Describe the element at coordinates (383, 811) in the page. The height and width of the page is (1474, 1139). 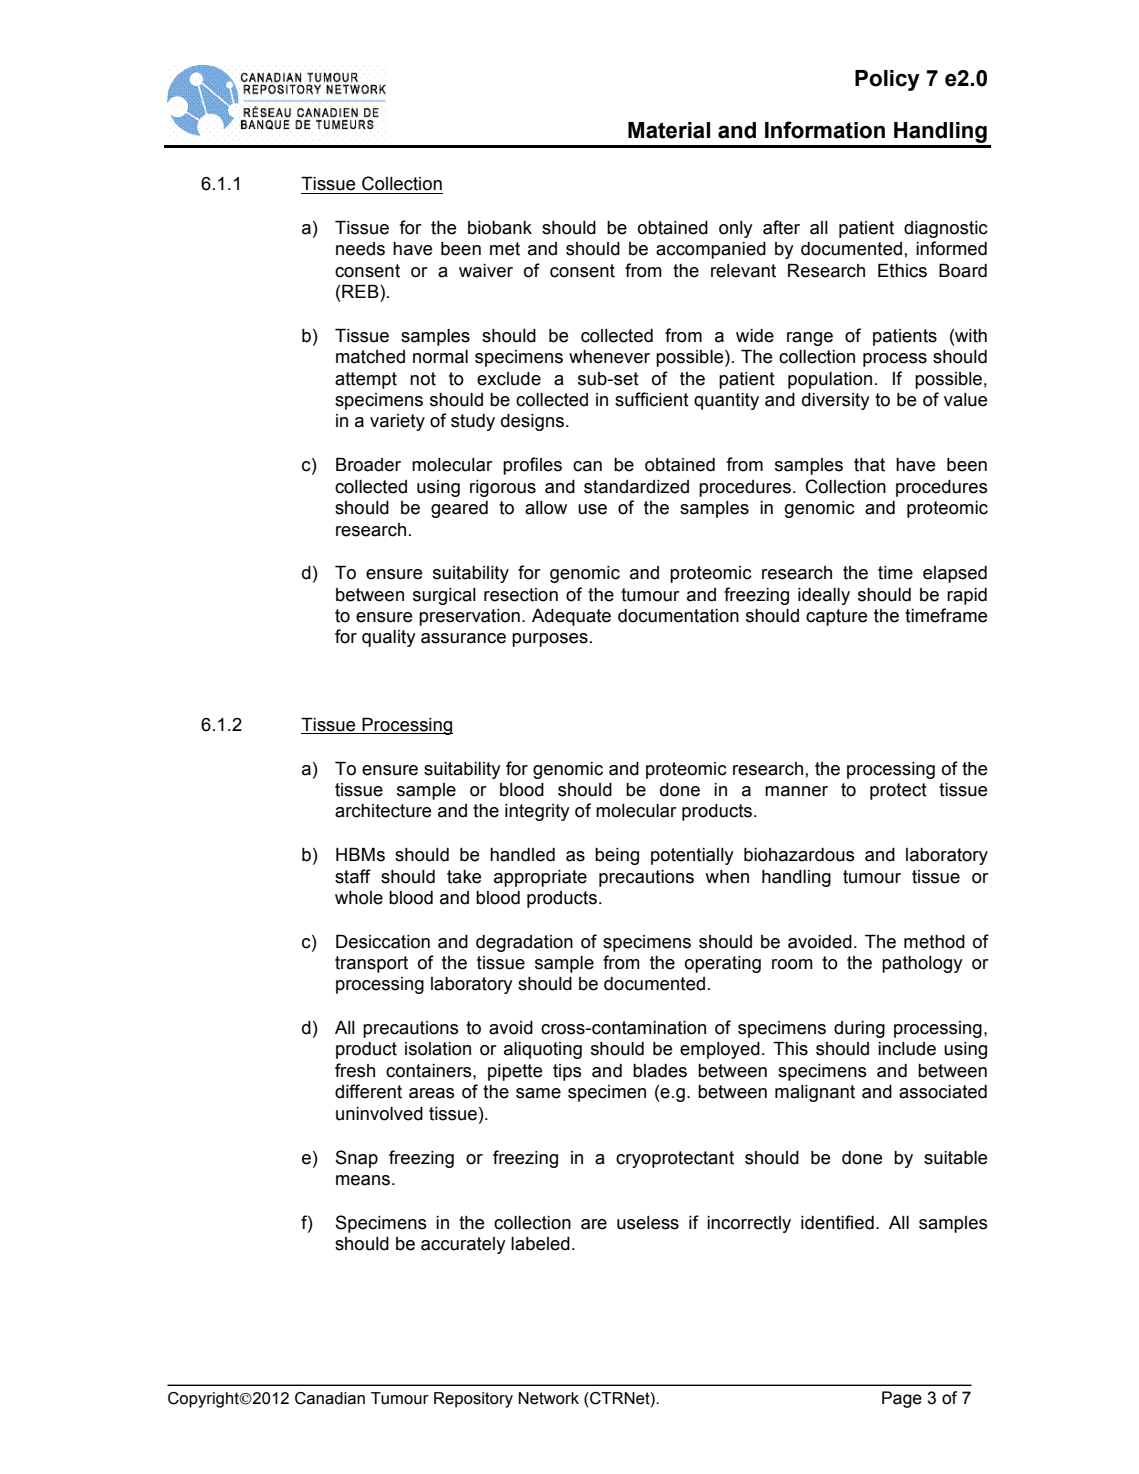
I see `architecture` at that location.
